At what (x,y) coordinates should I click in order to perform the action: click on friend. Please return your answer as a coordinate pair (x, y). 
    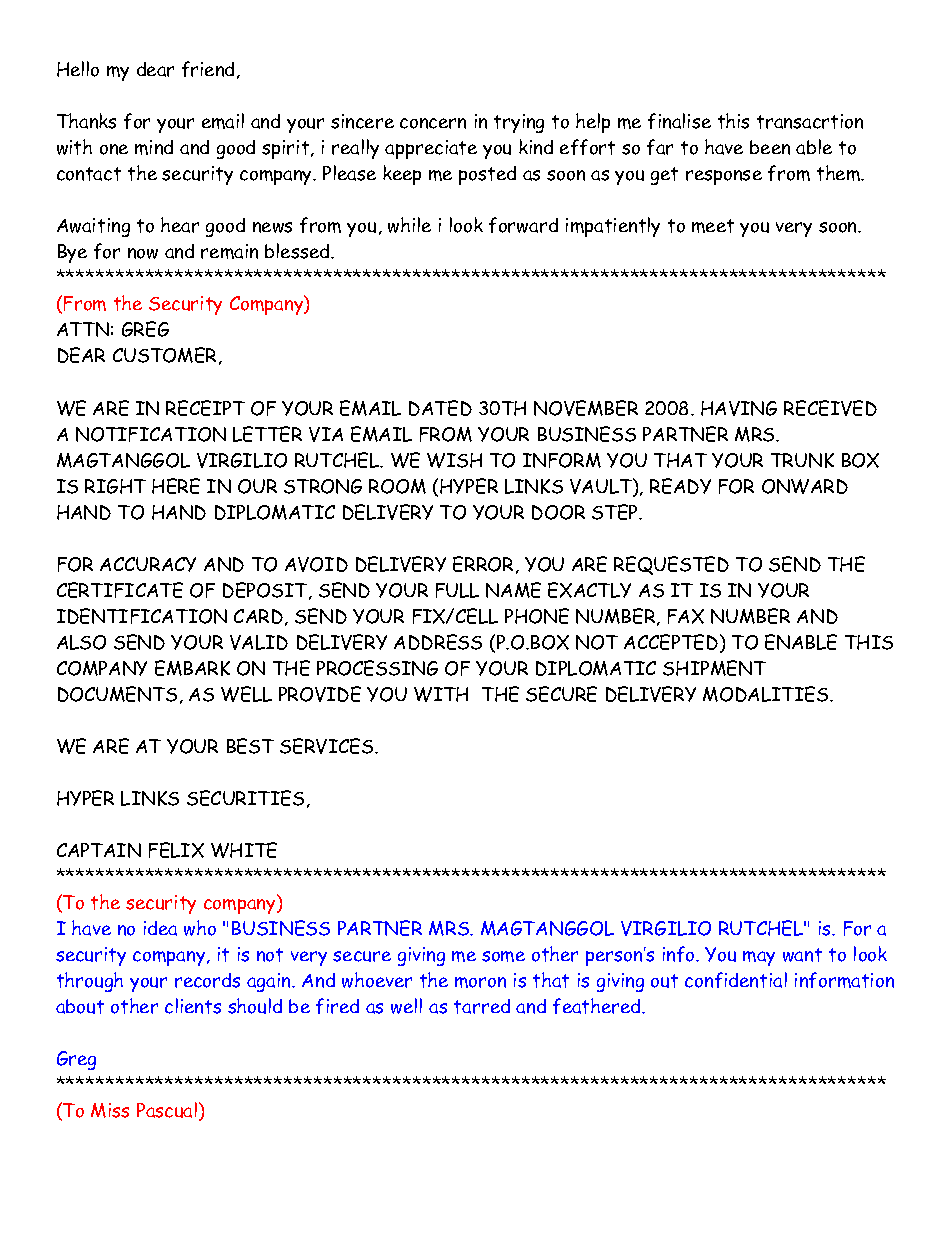
    Looking at the image, I should click on (208, 69).
